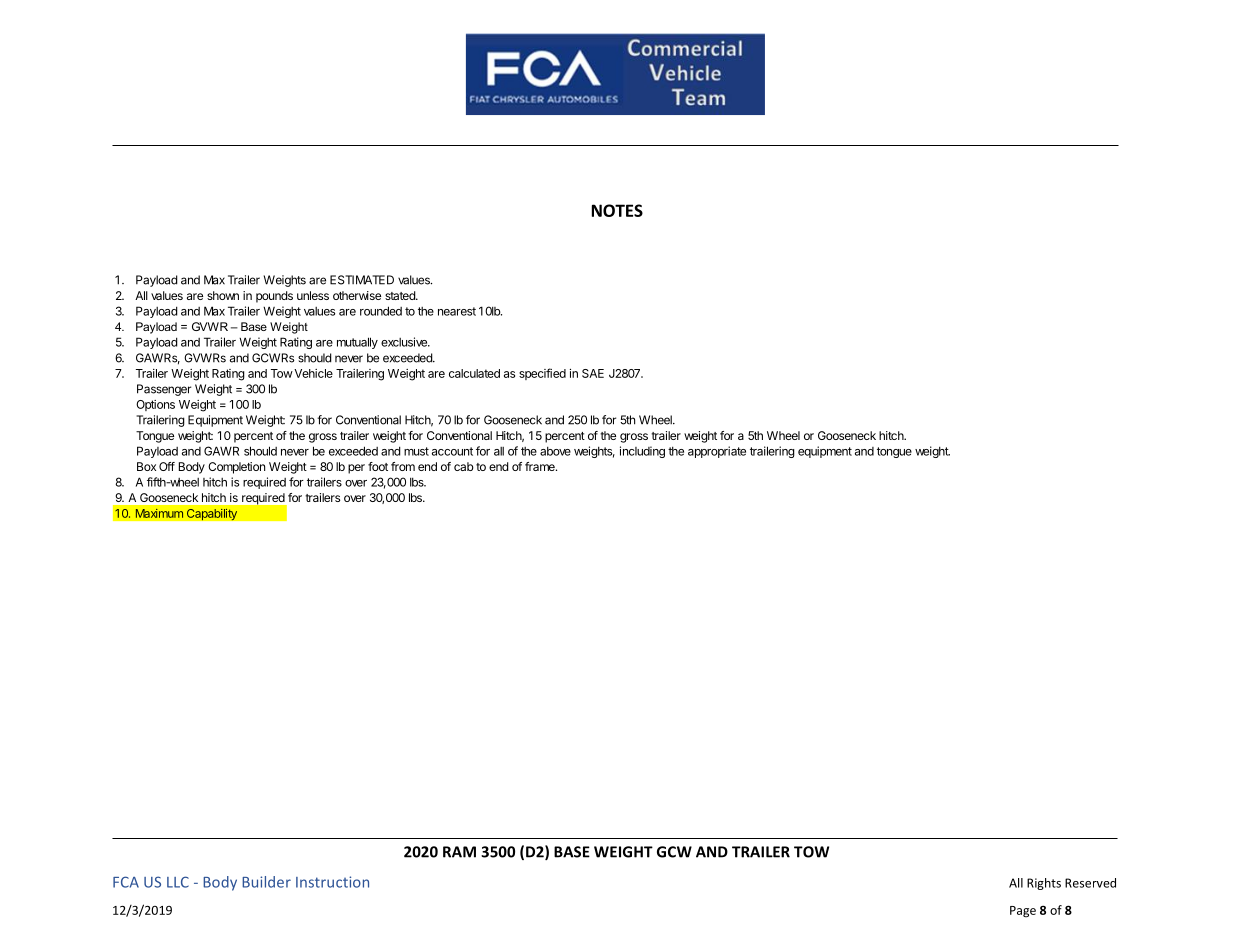 The image size is (1233, 952). I want to click on appropriate, so click(717, 452).
